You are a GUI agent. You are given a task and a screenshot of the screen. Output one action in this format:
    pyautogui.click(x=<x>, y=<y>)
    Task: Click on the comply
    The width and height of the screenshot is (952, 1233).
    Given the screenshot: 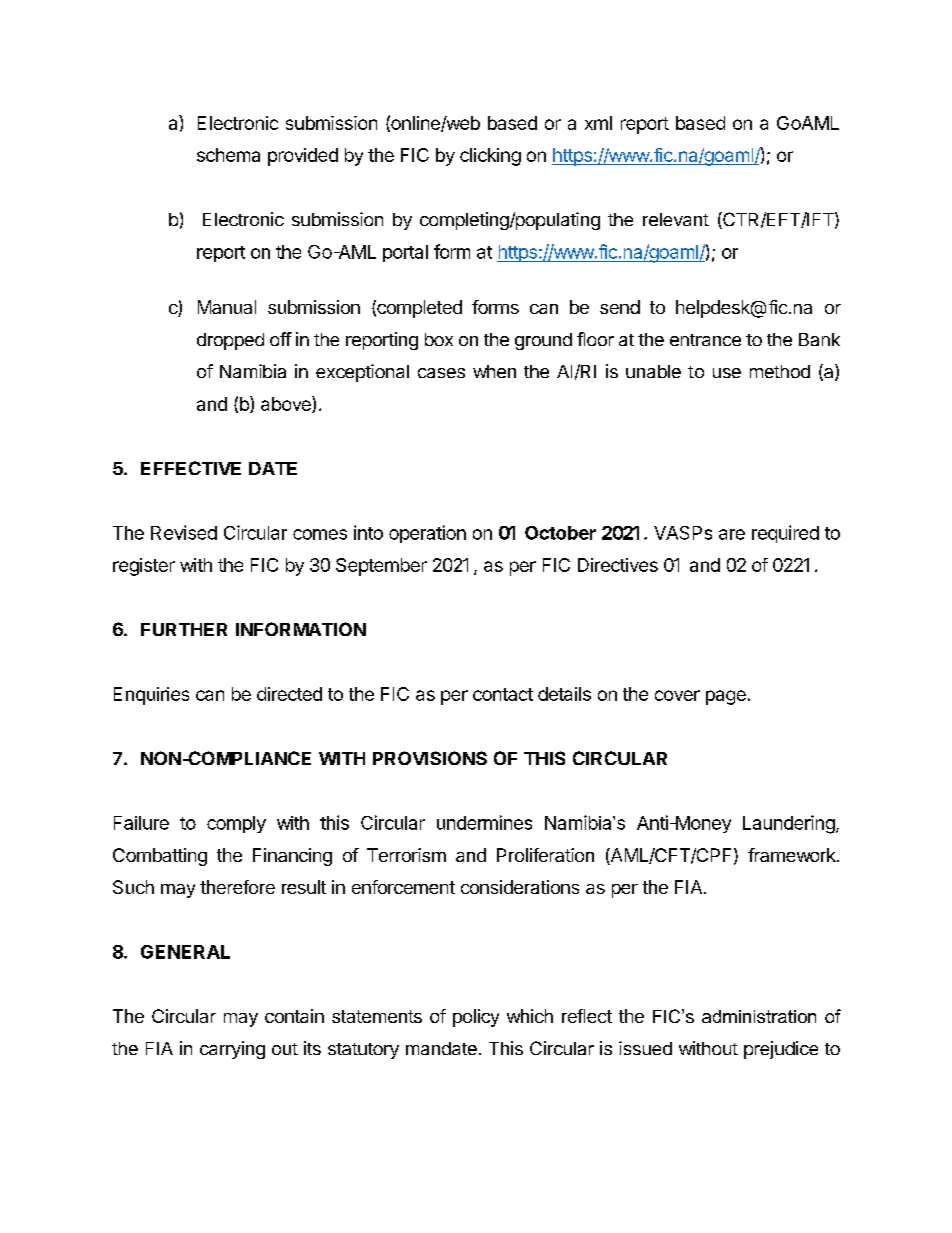 What is the action you would take?
    pyautogui.click(x=236, y=824)
